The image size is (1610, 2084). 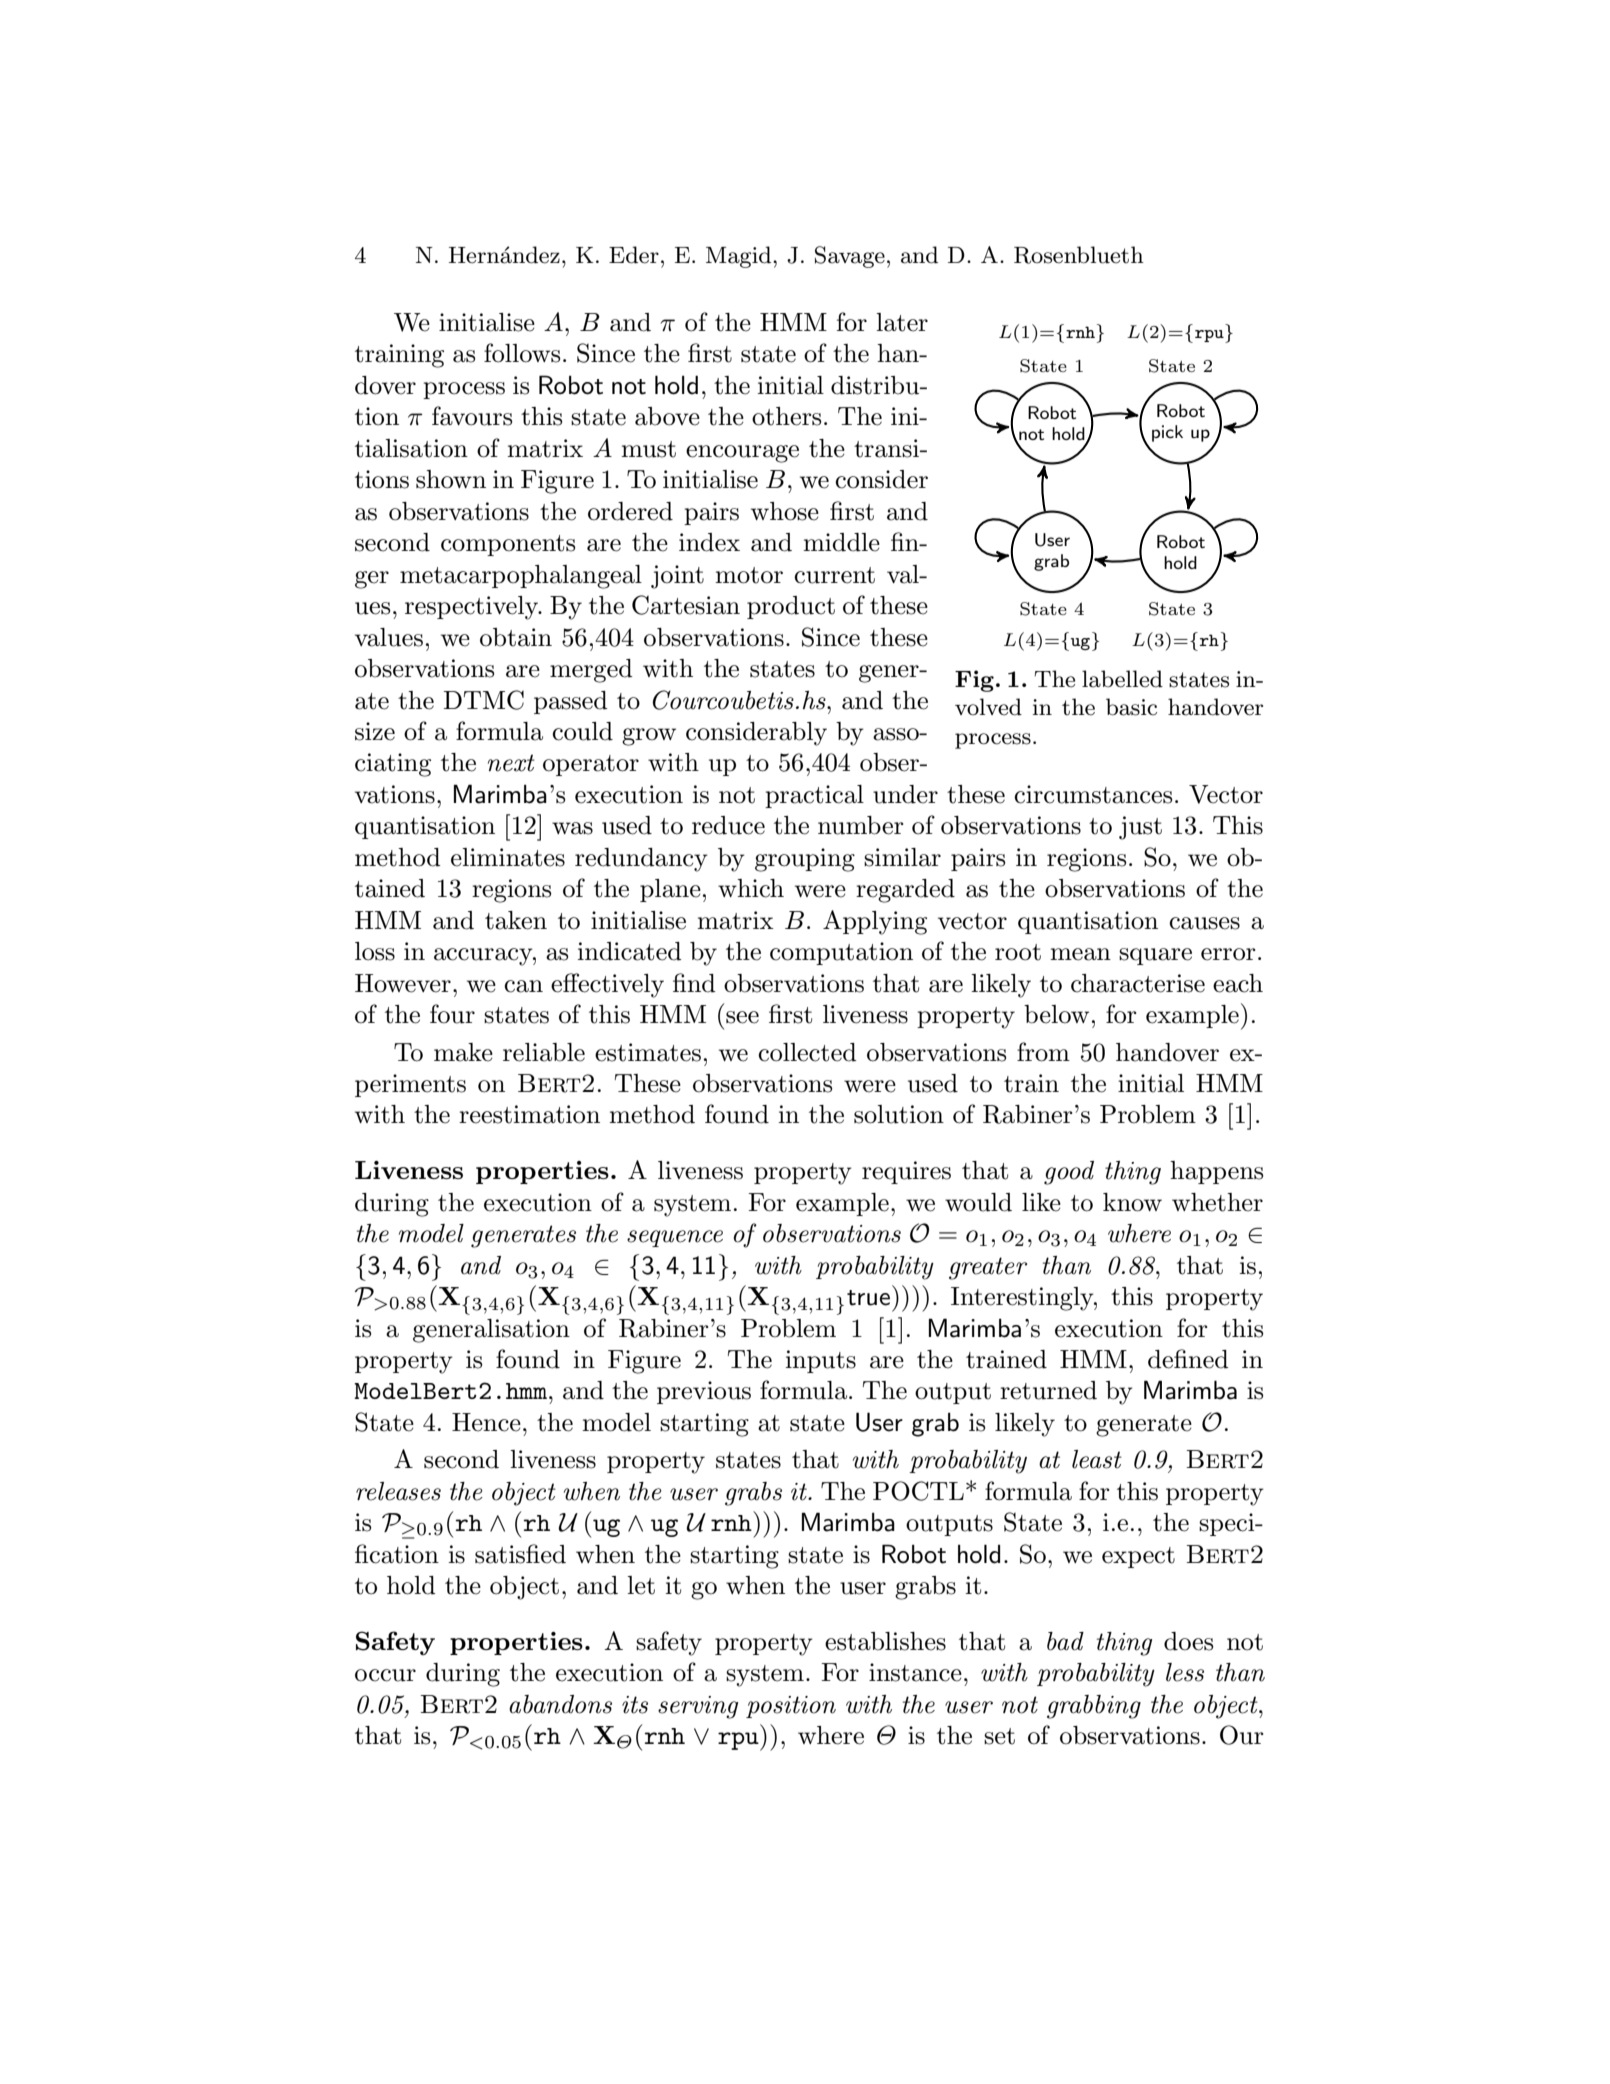 What do you see at coordinates (885, 1641) in the screenshot?
I see `establishes` at bounding box center [885, 1641].
